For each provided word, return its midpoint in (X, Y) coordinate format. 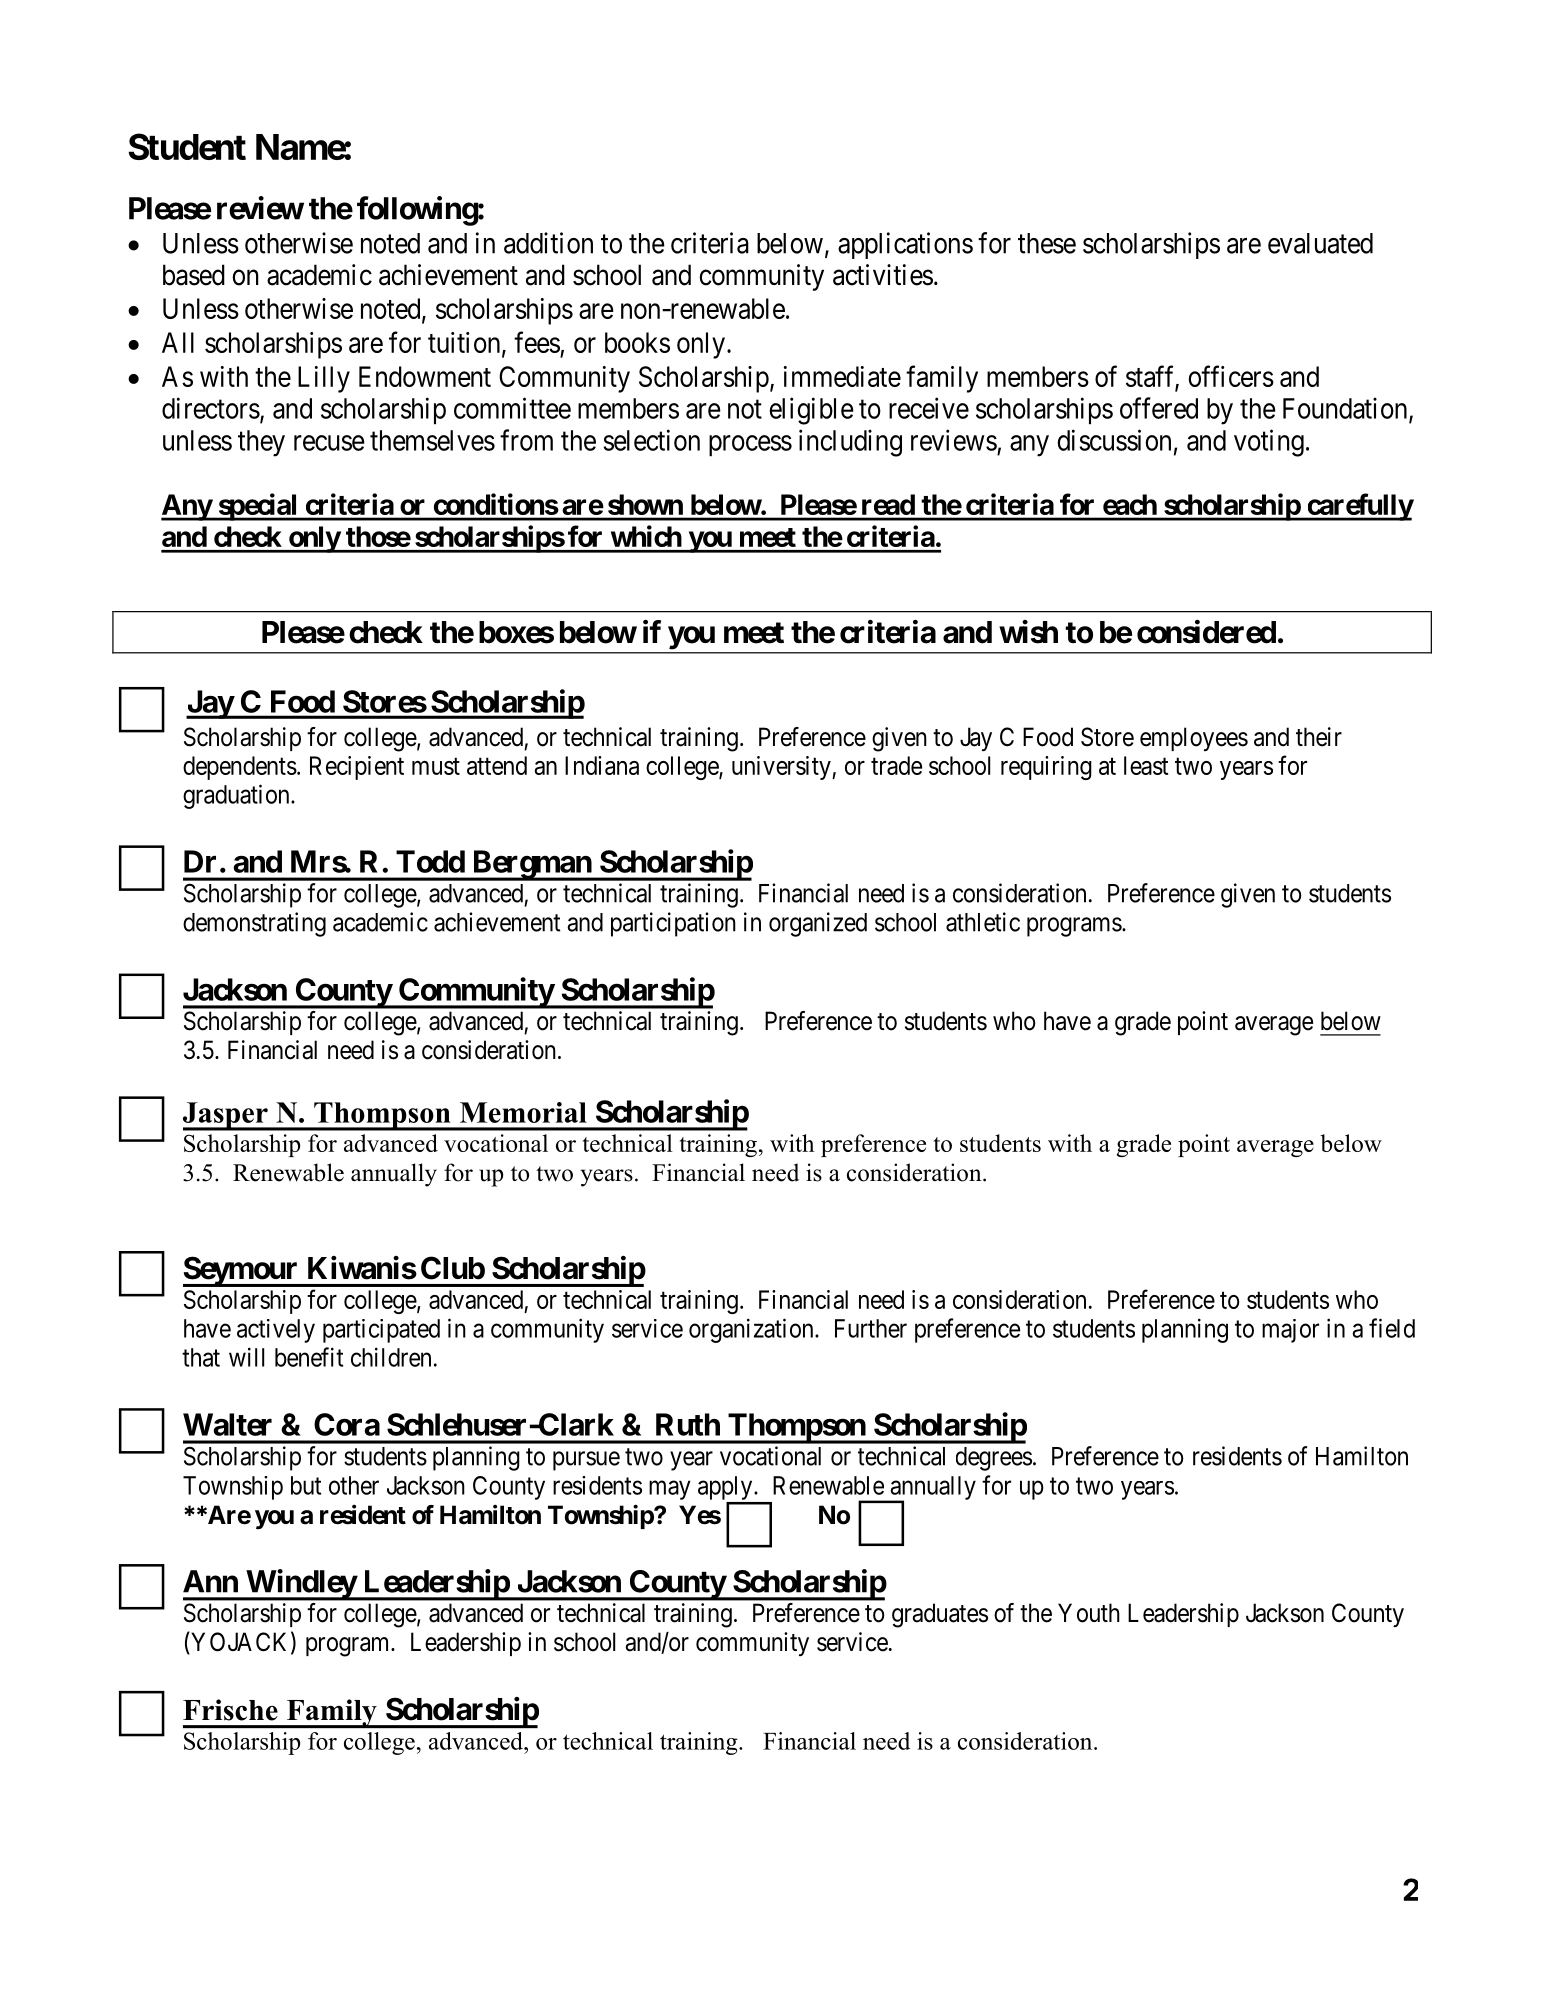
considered (1206, 632)
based (194, 275)
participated (381, 1331)
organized (818, 924)
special (258, 507)
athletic (983, 922)
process (750, 445)
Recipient (357, 768)
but (306, 1485)
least (1146, 765)
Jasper (226, 1116)
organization (752, 1330)
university (782, 768)
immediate (842, 376)
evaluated (1320, 243)
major (1290, 1331)
